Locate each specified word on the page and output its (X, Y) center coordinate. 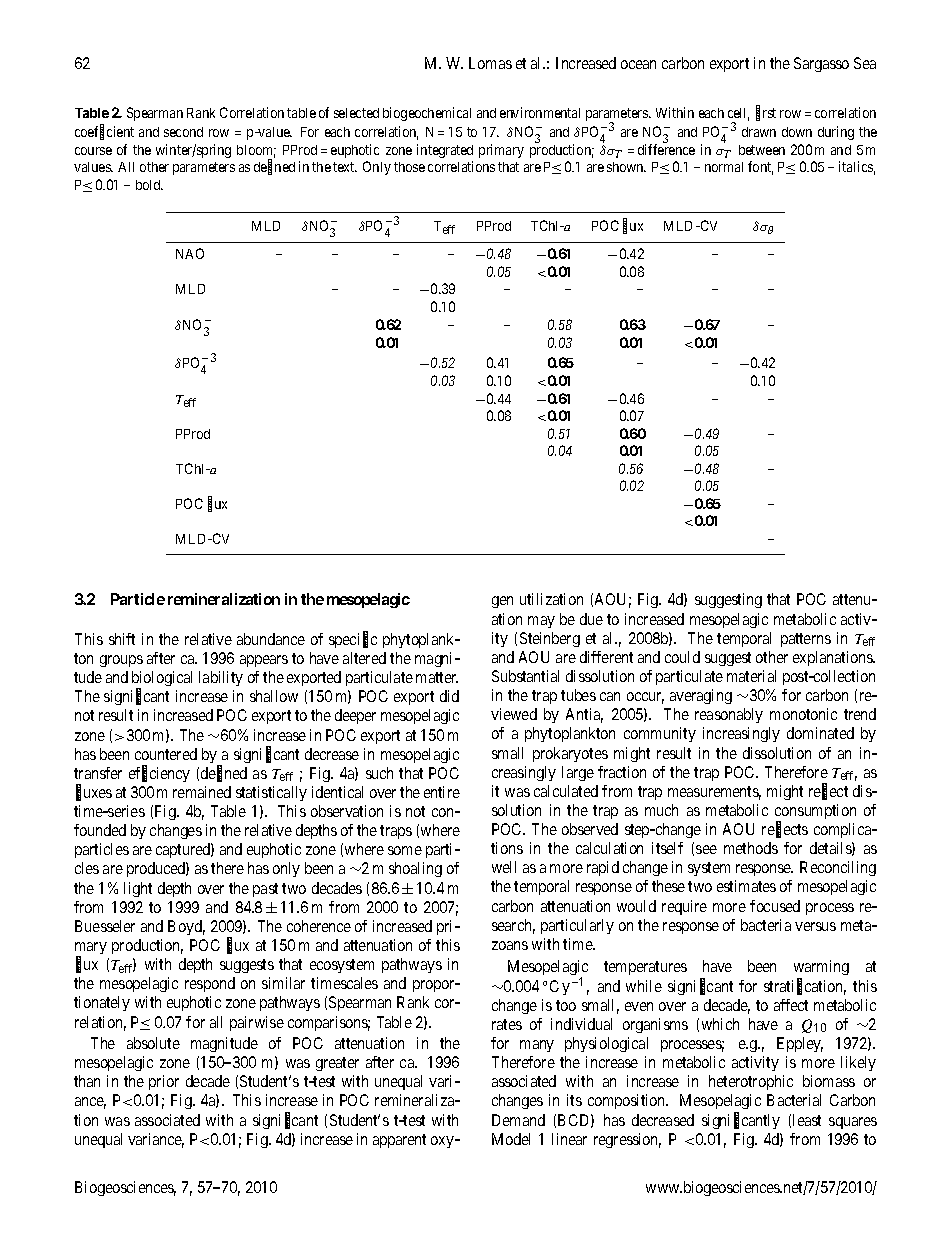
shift (122, 639)
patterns (806, 640)
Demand (518, 1120)
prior (164, 1082)
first (766, 113)
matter (437, 677)
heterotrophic (751, 1082)
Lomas (490, 63)
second (183, 132)
